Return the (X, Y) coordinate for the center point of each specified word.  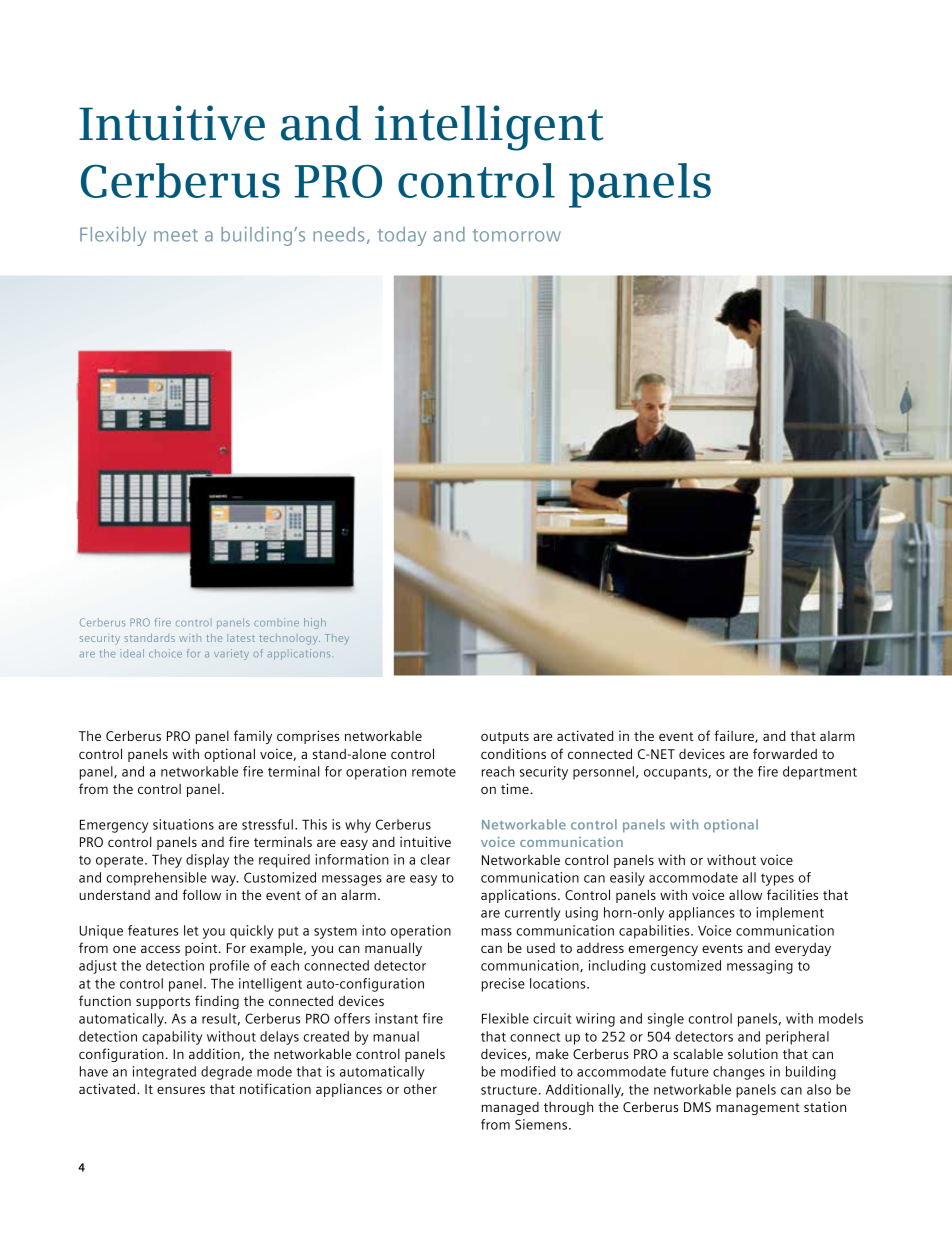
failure (735, 736)
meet (176, 235)
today (402, 236)
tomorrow (517, 235)
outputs (505, 738)
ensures (181, 1090)
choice (165, 653)
